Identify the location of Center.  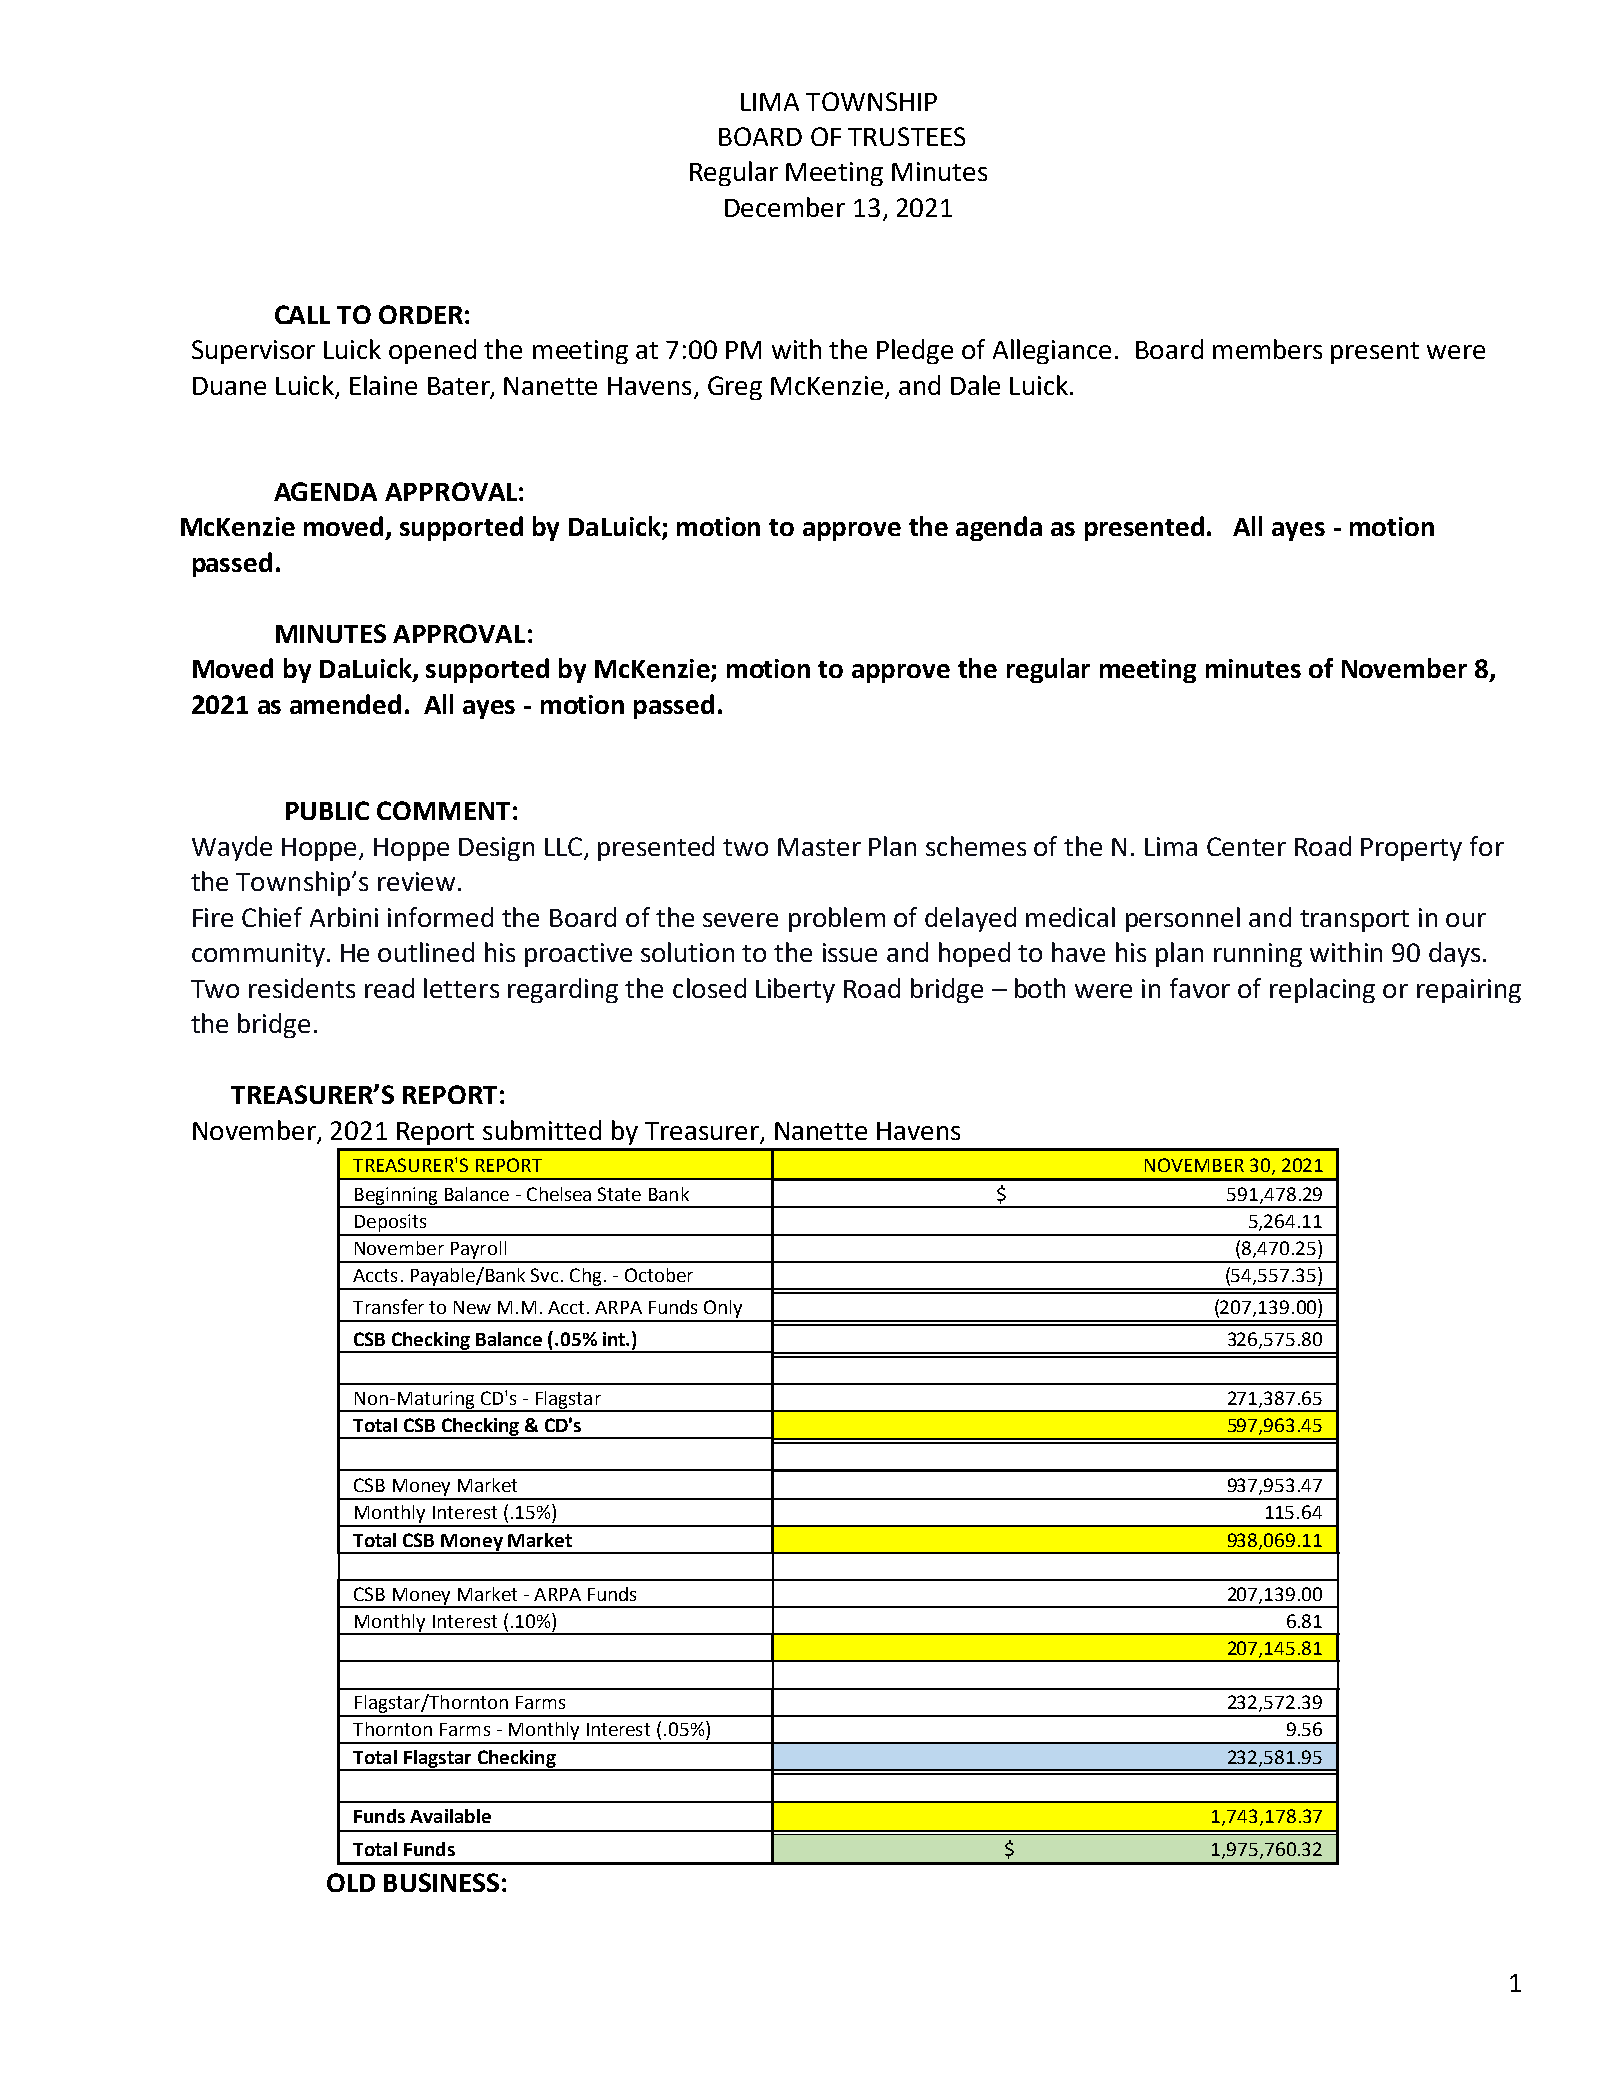
(1246, 846).
